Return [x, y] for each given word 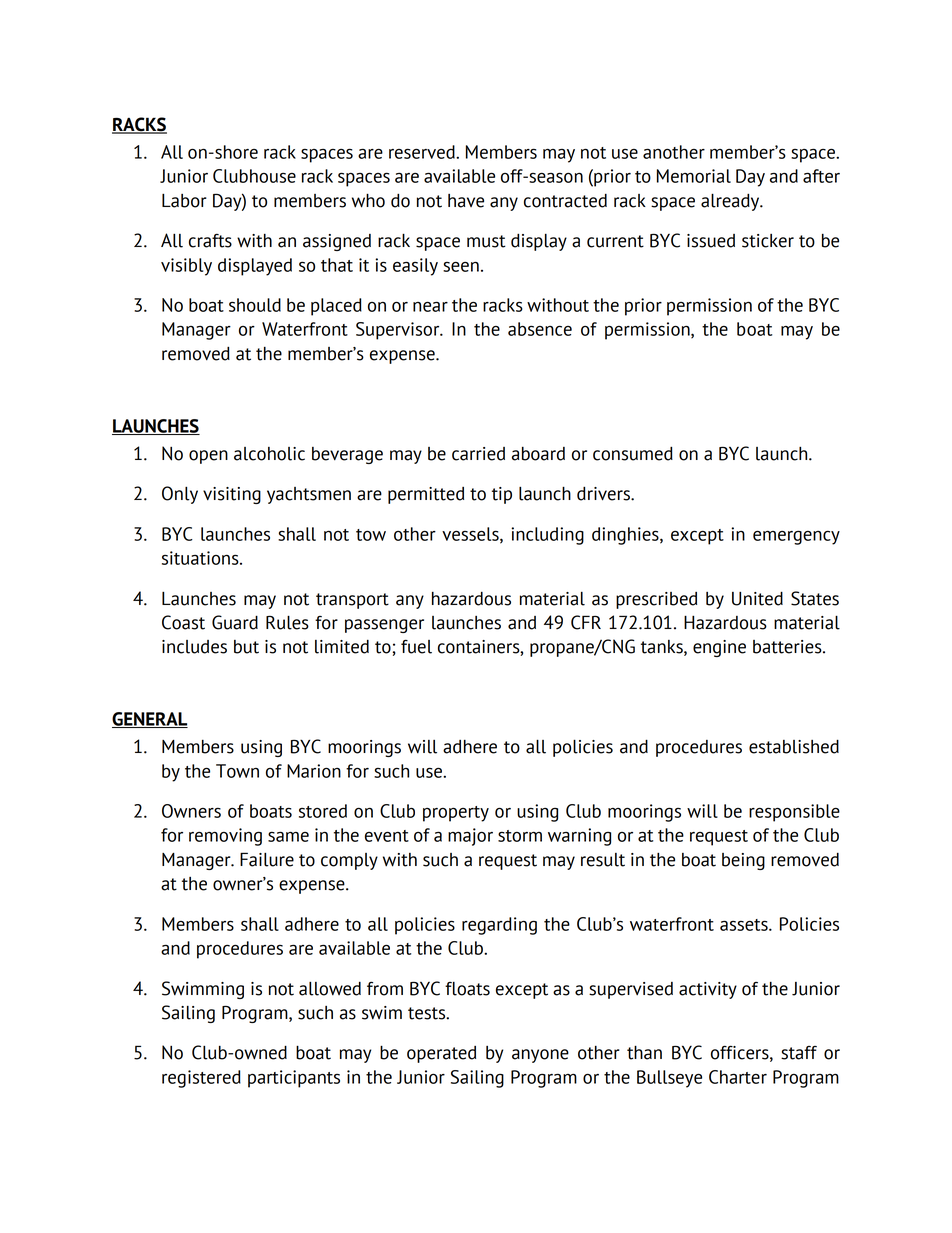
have [466, 201]
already [731, 202]
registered [201, 1079]
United [757, 598]
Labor [184, 200]
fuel [416, 646]
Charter [738, 1077]
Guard [235, 622]
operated [441, 1054]
